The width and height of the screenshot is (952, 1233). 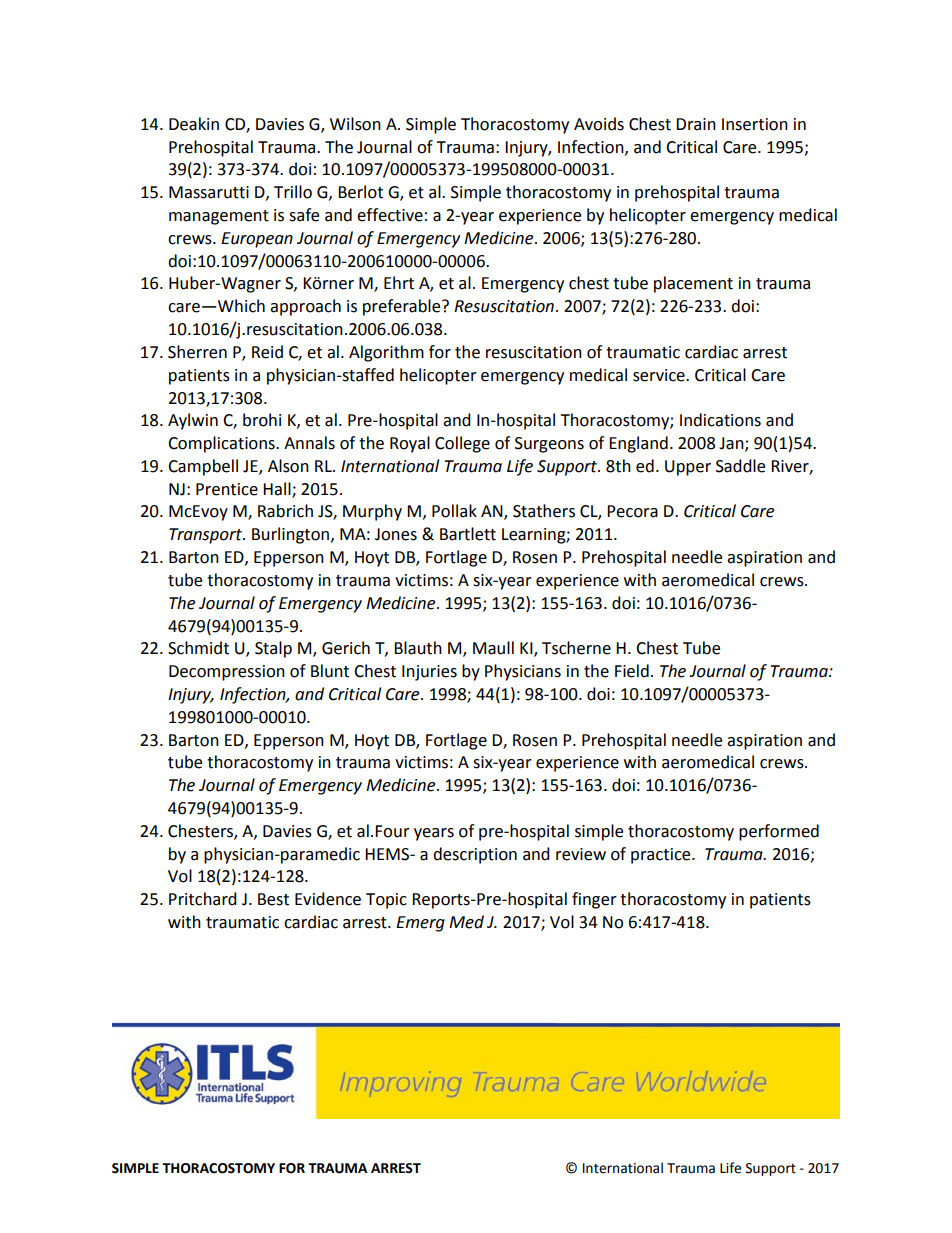 I want to click on description, so click(x=475, y=855).
